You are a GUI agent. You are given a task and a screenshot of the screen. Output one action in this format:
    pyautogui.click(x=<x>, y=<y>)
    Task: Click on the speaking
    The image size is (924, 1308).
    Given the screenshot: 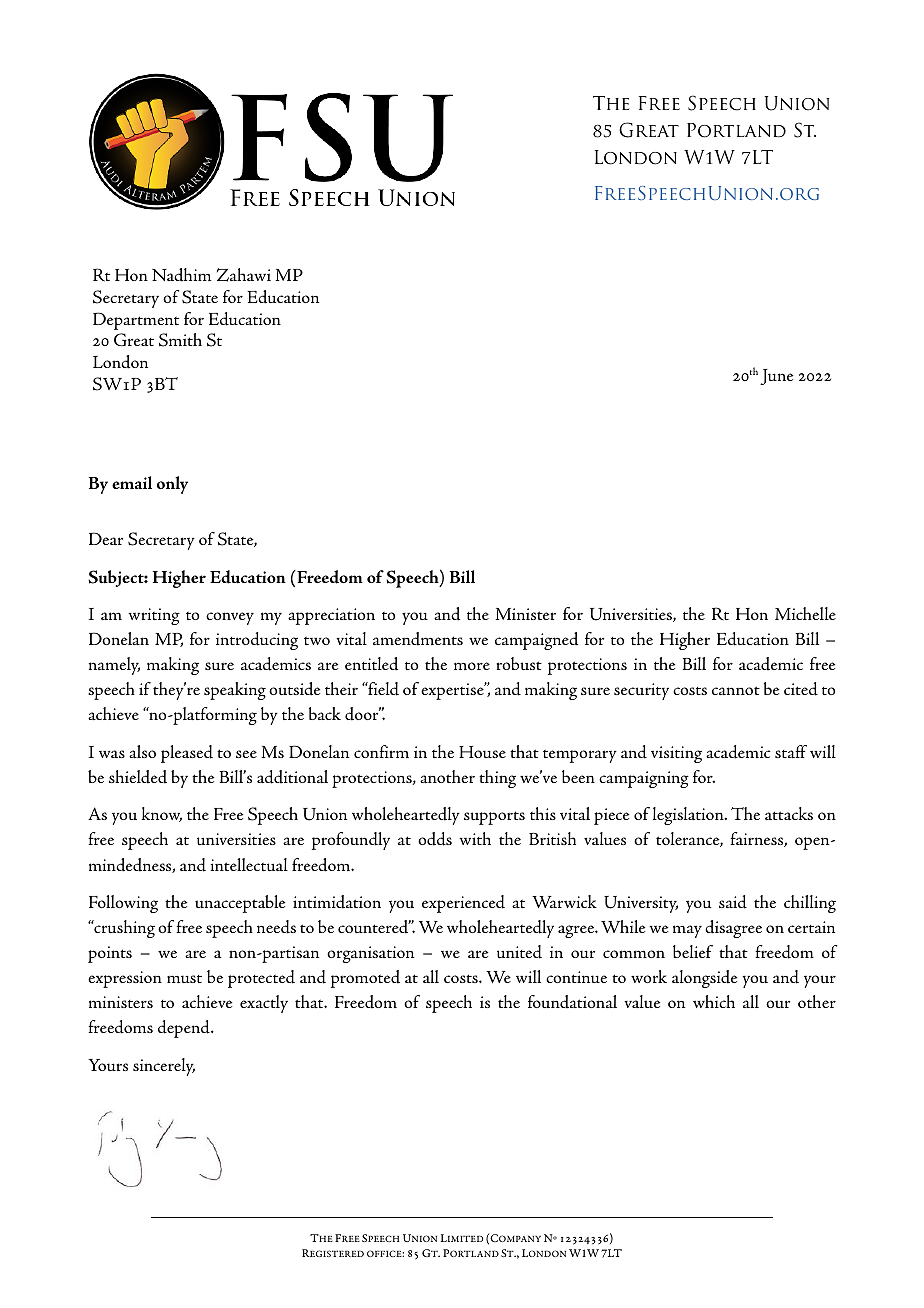 What is the action you would take?
    pyautogui.click(x=235, y=691)
